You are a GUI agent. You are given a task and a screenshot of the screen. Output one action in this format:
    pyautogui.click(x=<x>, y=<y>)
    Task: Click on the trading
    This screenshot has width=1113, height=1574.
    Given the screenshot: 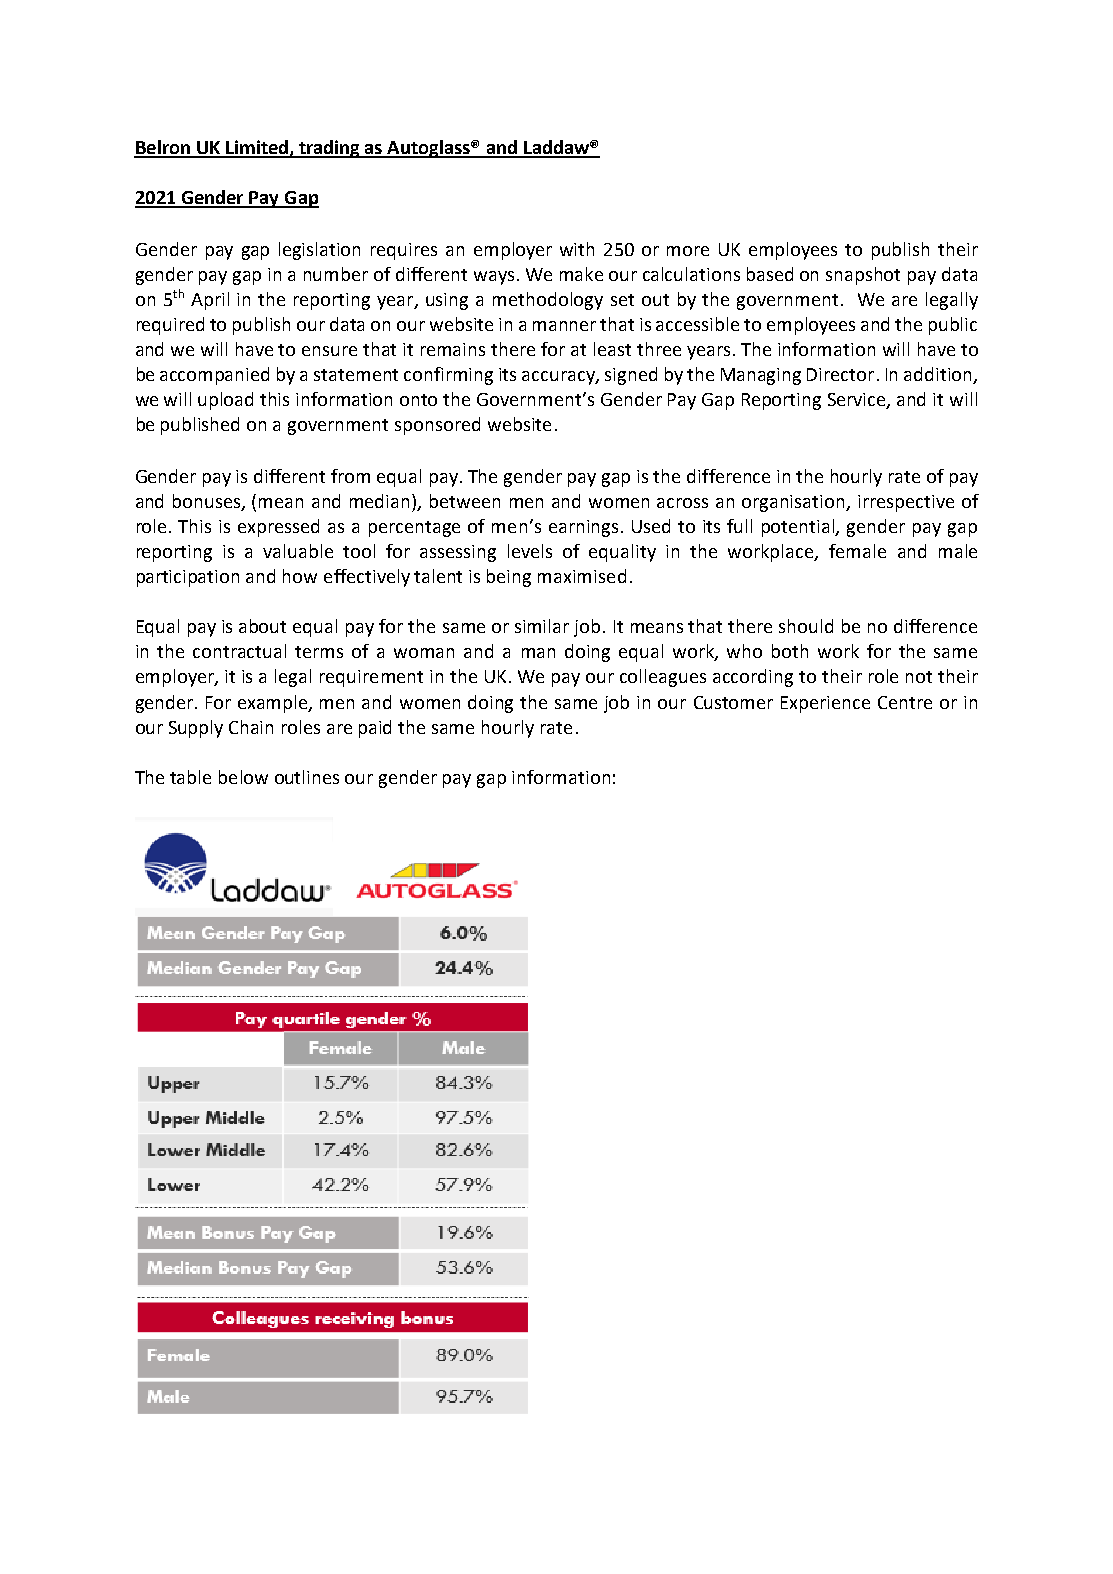 What is the action you would take?
    pyautogui.click(x=329, y=149)
